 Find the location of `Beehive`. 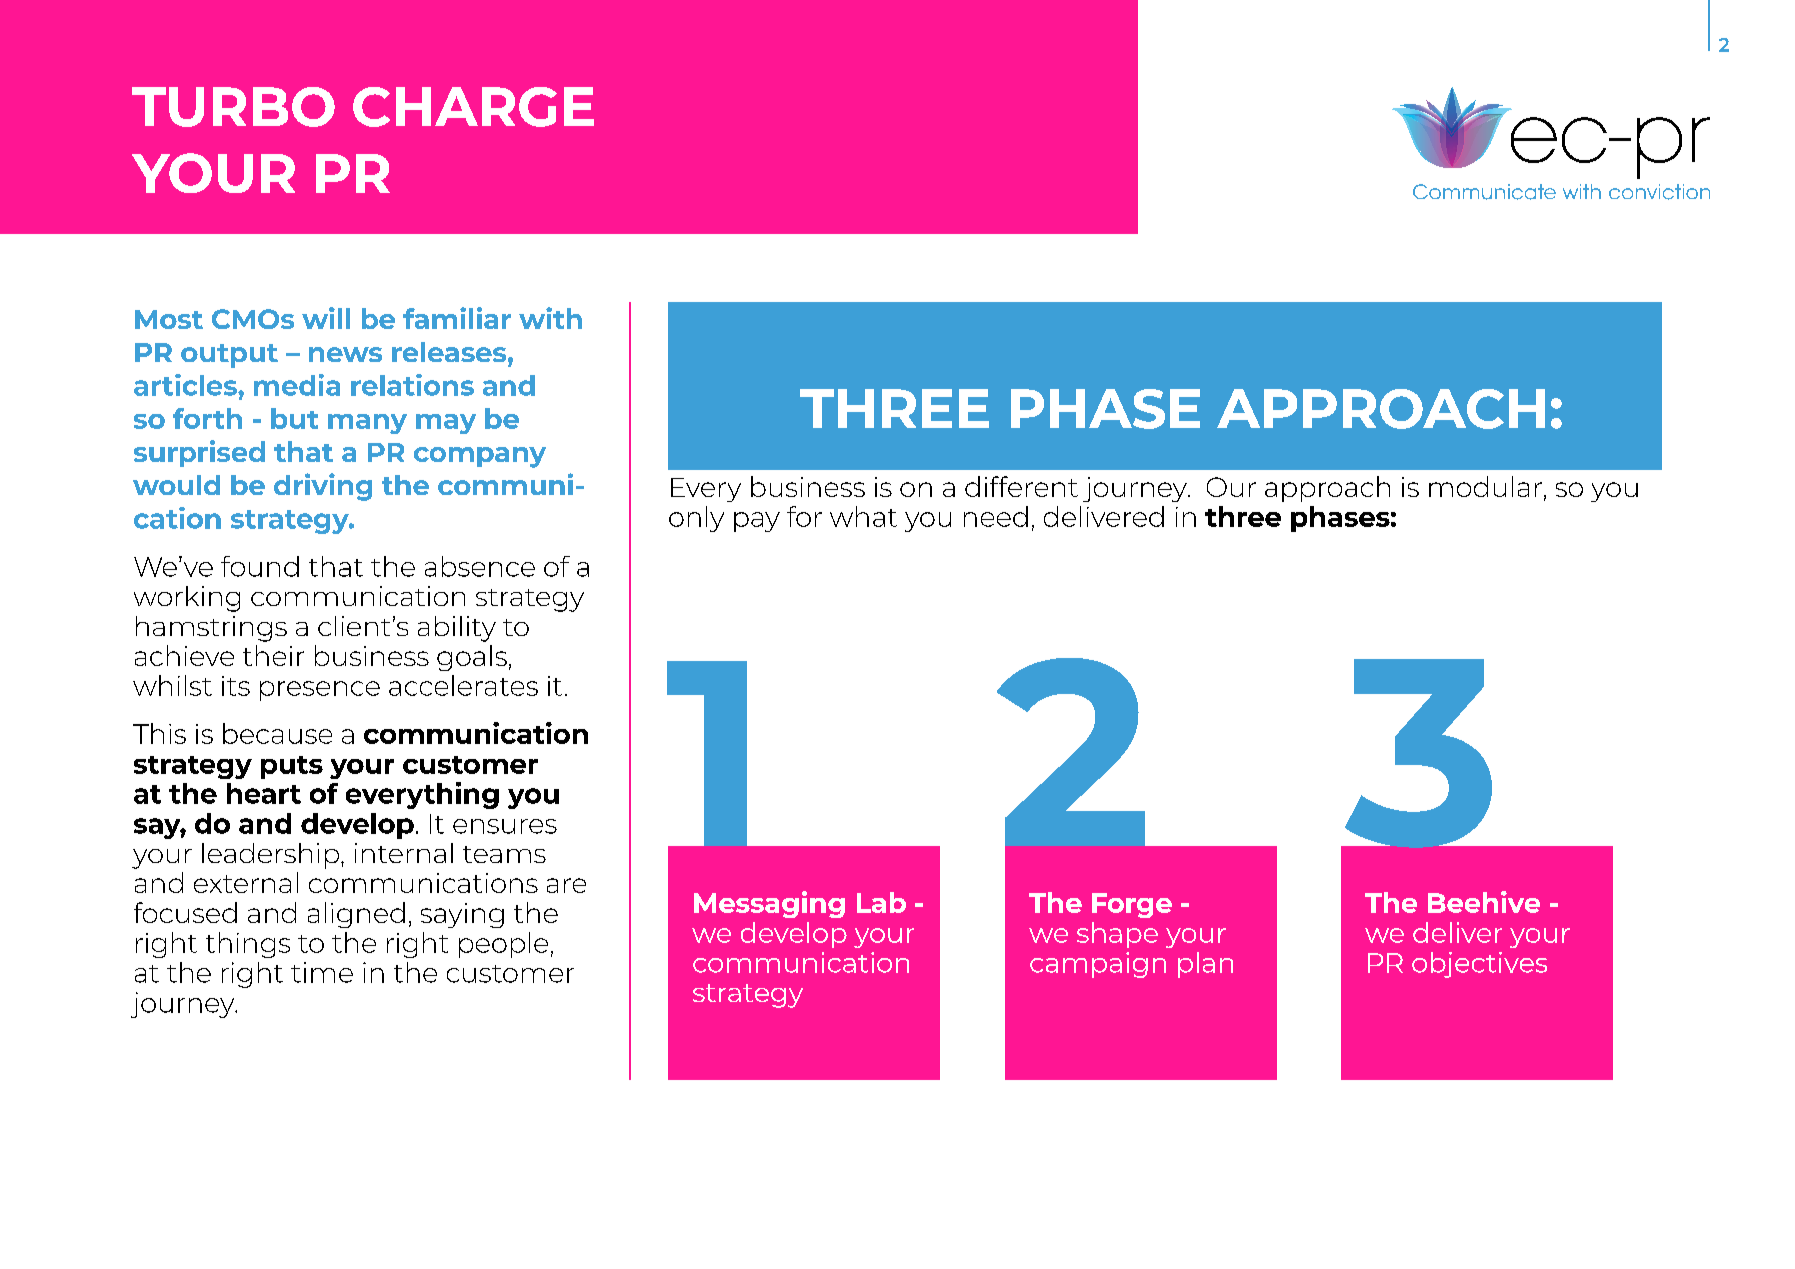

Beehive is located at coordinates (1484, 902).
